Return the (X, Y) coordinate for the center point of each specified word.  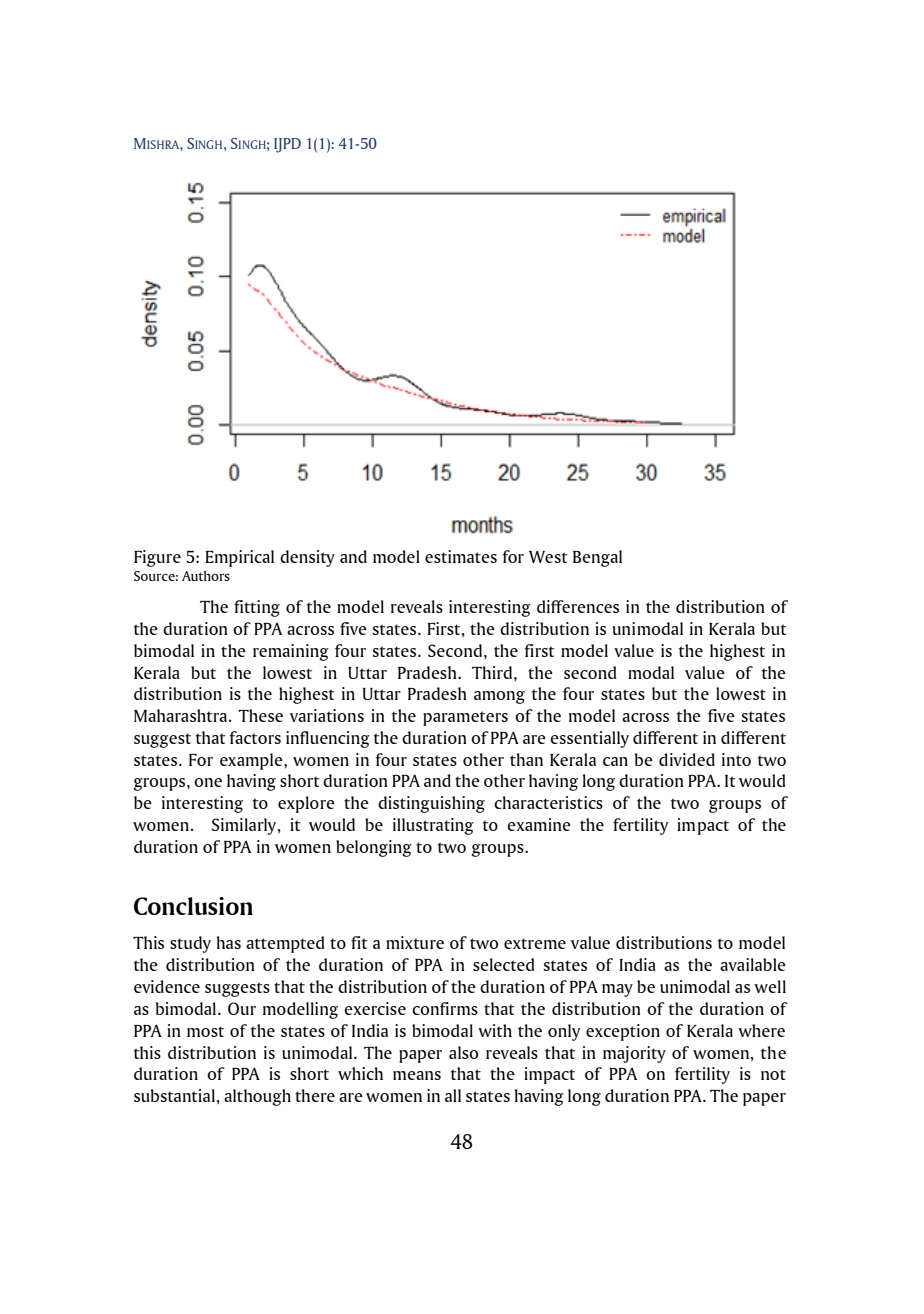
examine (539, 824)
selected (503, 964)
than (526, 759)
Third (493, 672)
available (753, 964)
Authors (206, 576)
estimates (461, 556)
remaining (291, 652)
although (257, 1097)
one (208, 782)
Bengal (597, 558)
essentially (589, 739)
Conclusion (193, 906)
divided (687, 759)
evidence (167, 986)
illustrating (433, 826)
